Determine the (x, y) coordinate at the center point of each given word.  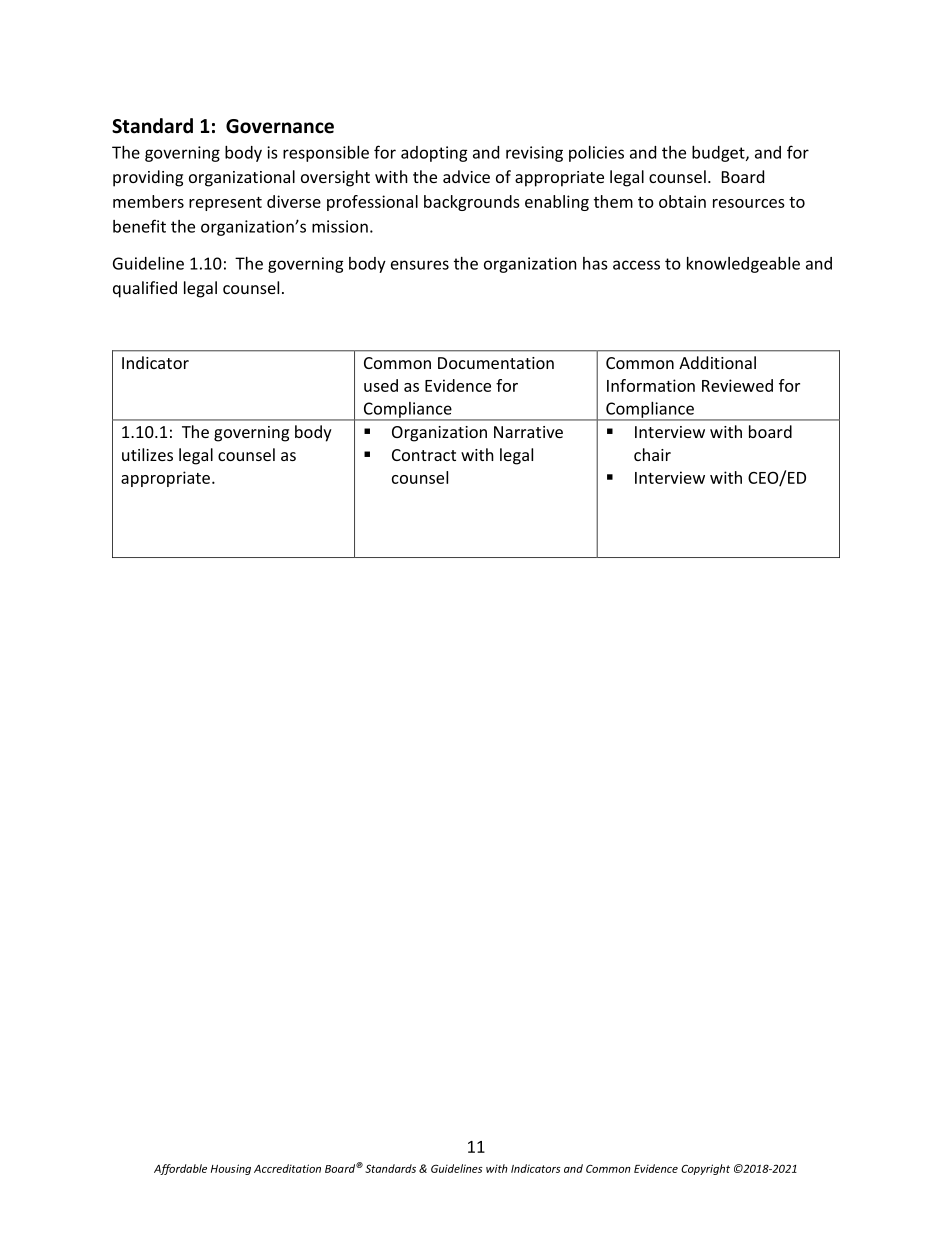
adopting (434, 154)
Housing (231, 1169)
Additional (717, 362)
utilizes (147, 454)
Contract (424, 455)
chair (652, 454)
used (381, 385)
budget (719, 154)
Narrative (528, 432)
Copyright (705, 1169)
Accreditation (287, 1168)
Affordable (180, 1169)
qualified (145, 289)
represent (225, 204)
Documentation (496, 363)
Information (651, 385)
